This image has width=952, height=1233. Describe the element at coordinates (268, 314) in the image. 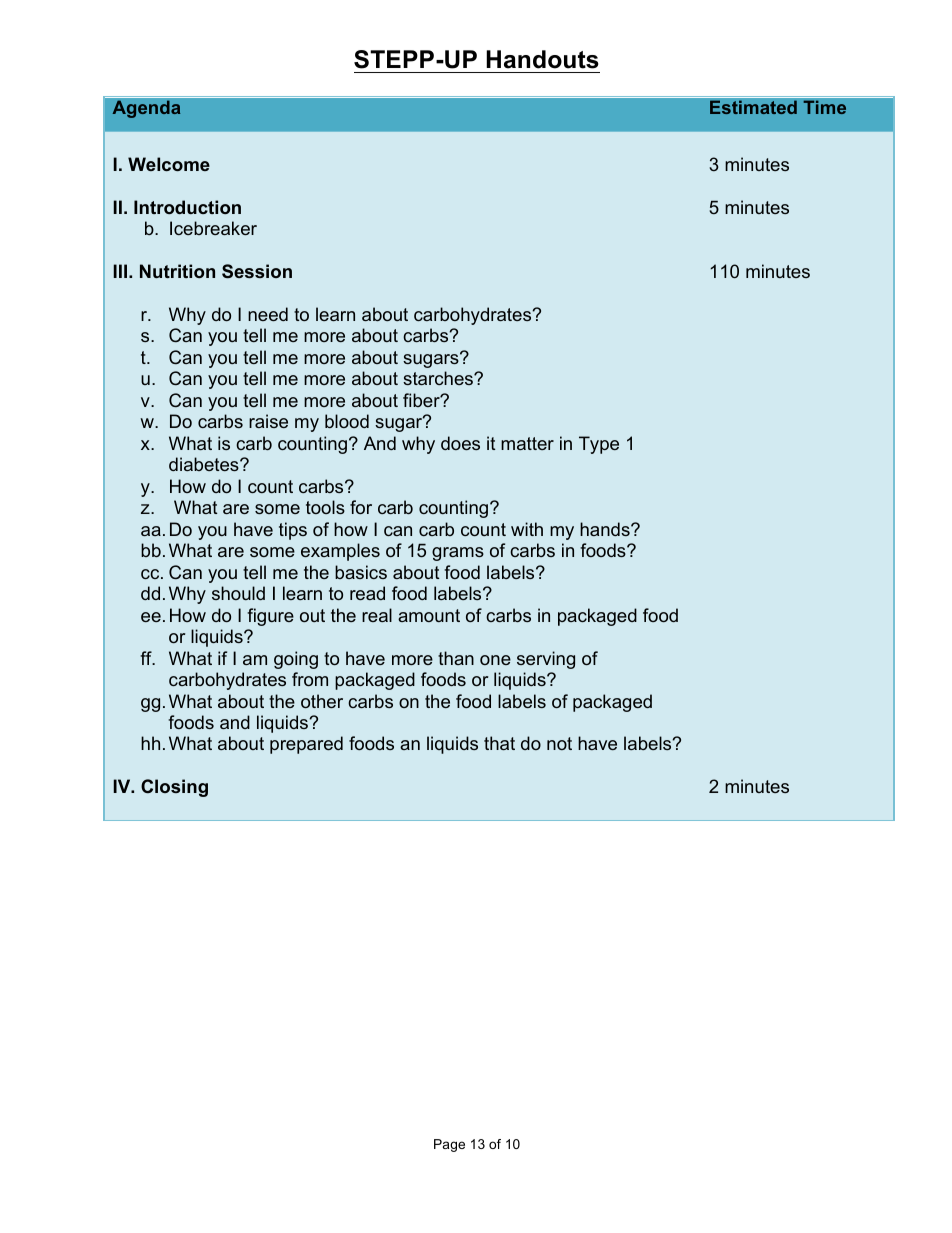

I see `need` at that location.
